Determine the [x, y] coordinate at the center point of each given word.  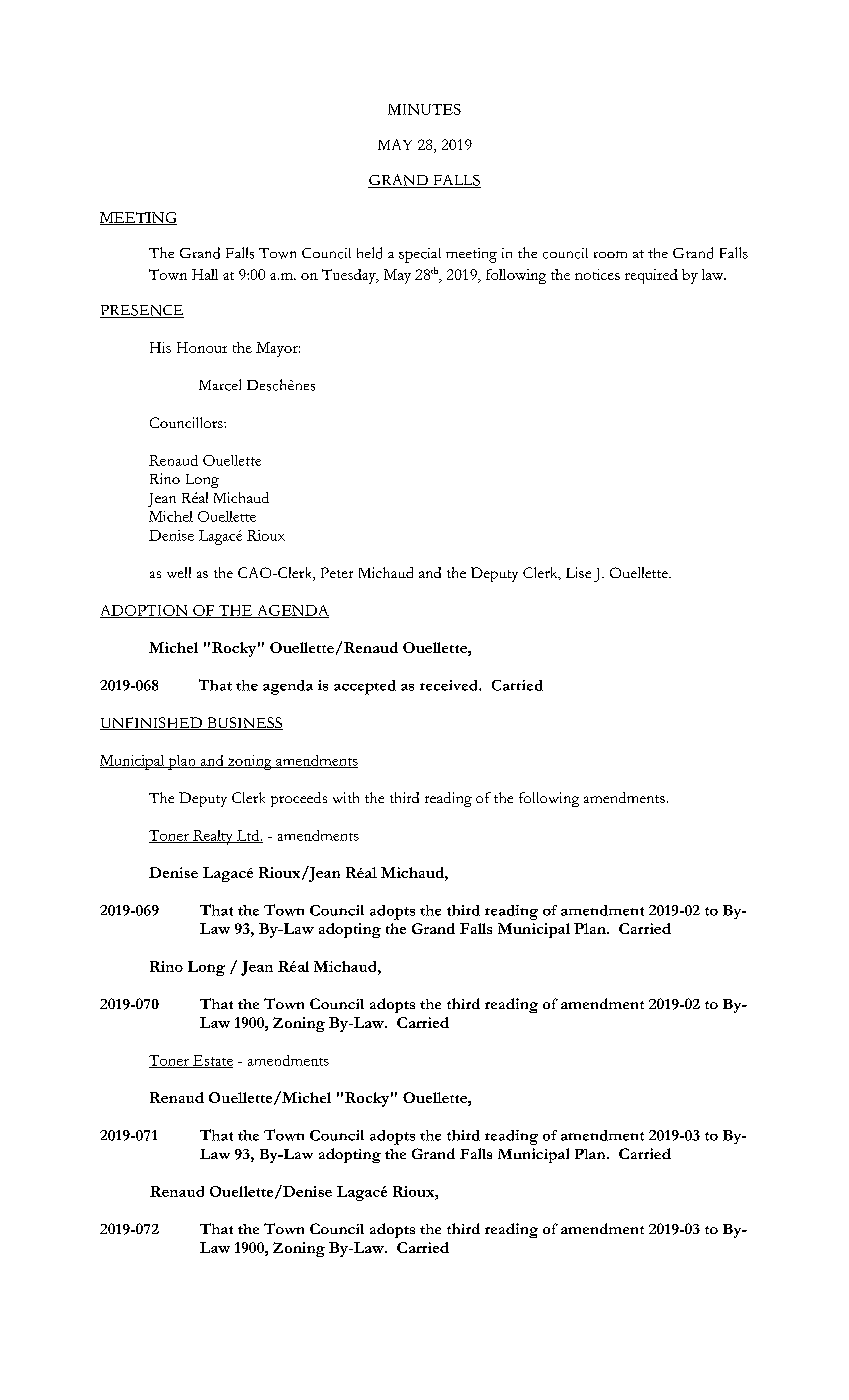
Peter [337, 572]
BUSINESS [244, 723]
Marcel [220, 385]
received [450, 685]
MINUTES [424, 109]
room [610, 254]
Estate [212, 1061]
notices [597, 274]
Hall [205, 274]
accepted [365, 687]
